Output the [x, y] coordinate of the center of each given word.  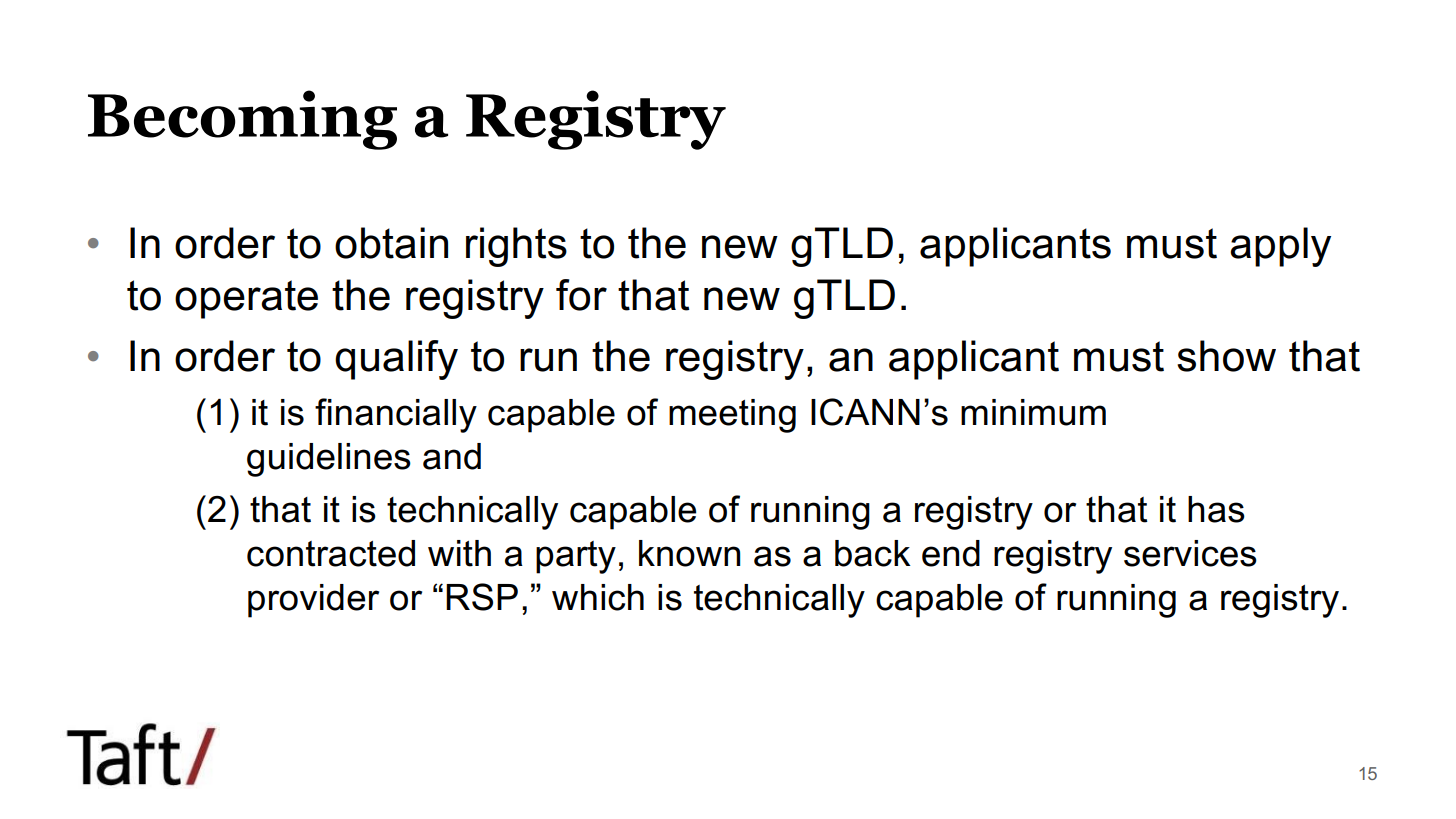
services [1190, 553]
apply [1280, 247]
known [689, 553]
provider [313, 601]
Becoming [242, 120]
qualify [396, 360]
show [1226, 356]
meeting [732, 416]
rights [516, 247]
